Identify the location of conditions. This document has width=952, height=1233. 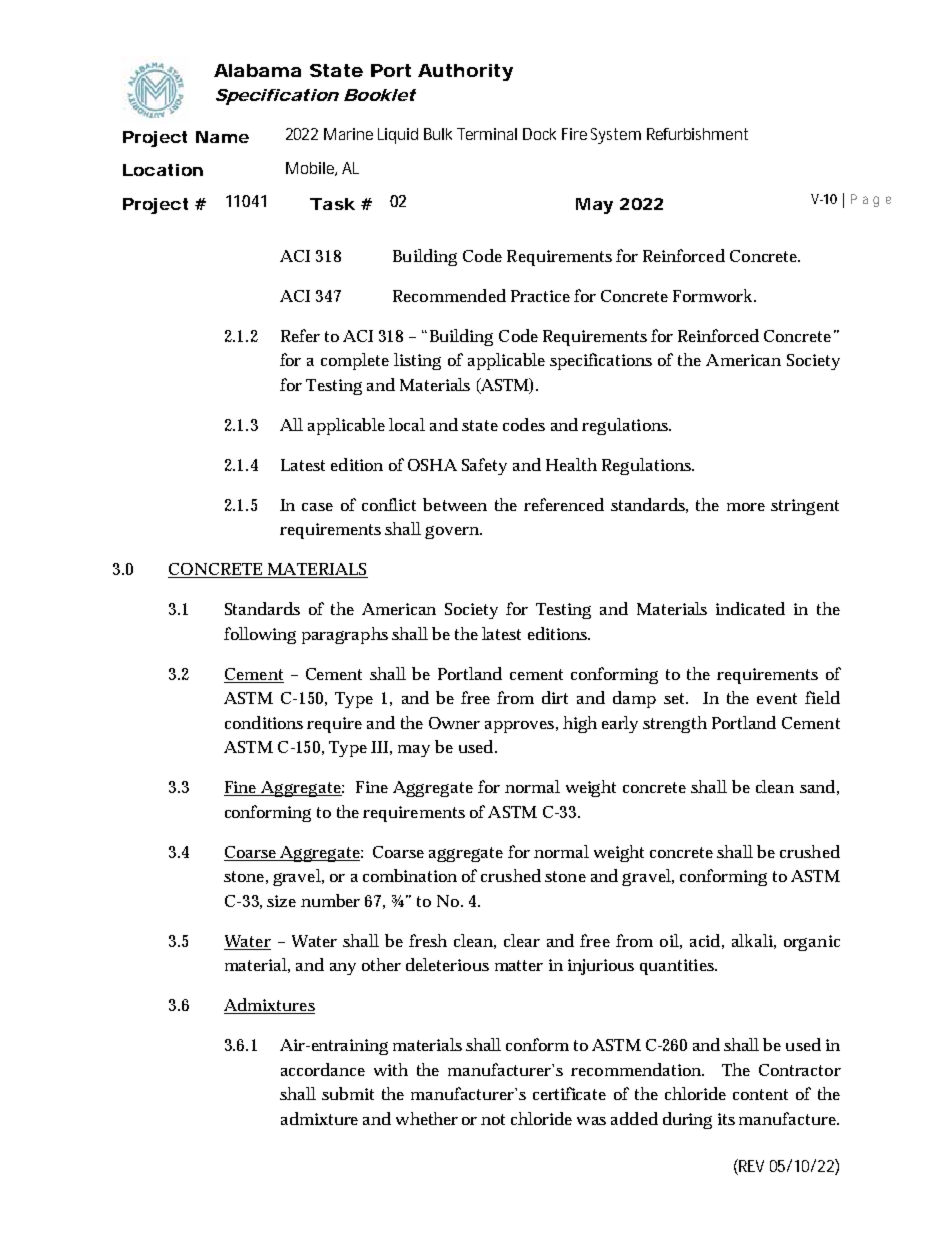
(264, 722).
